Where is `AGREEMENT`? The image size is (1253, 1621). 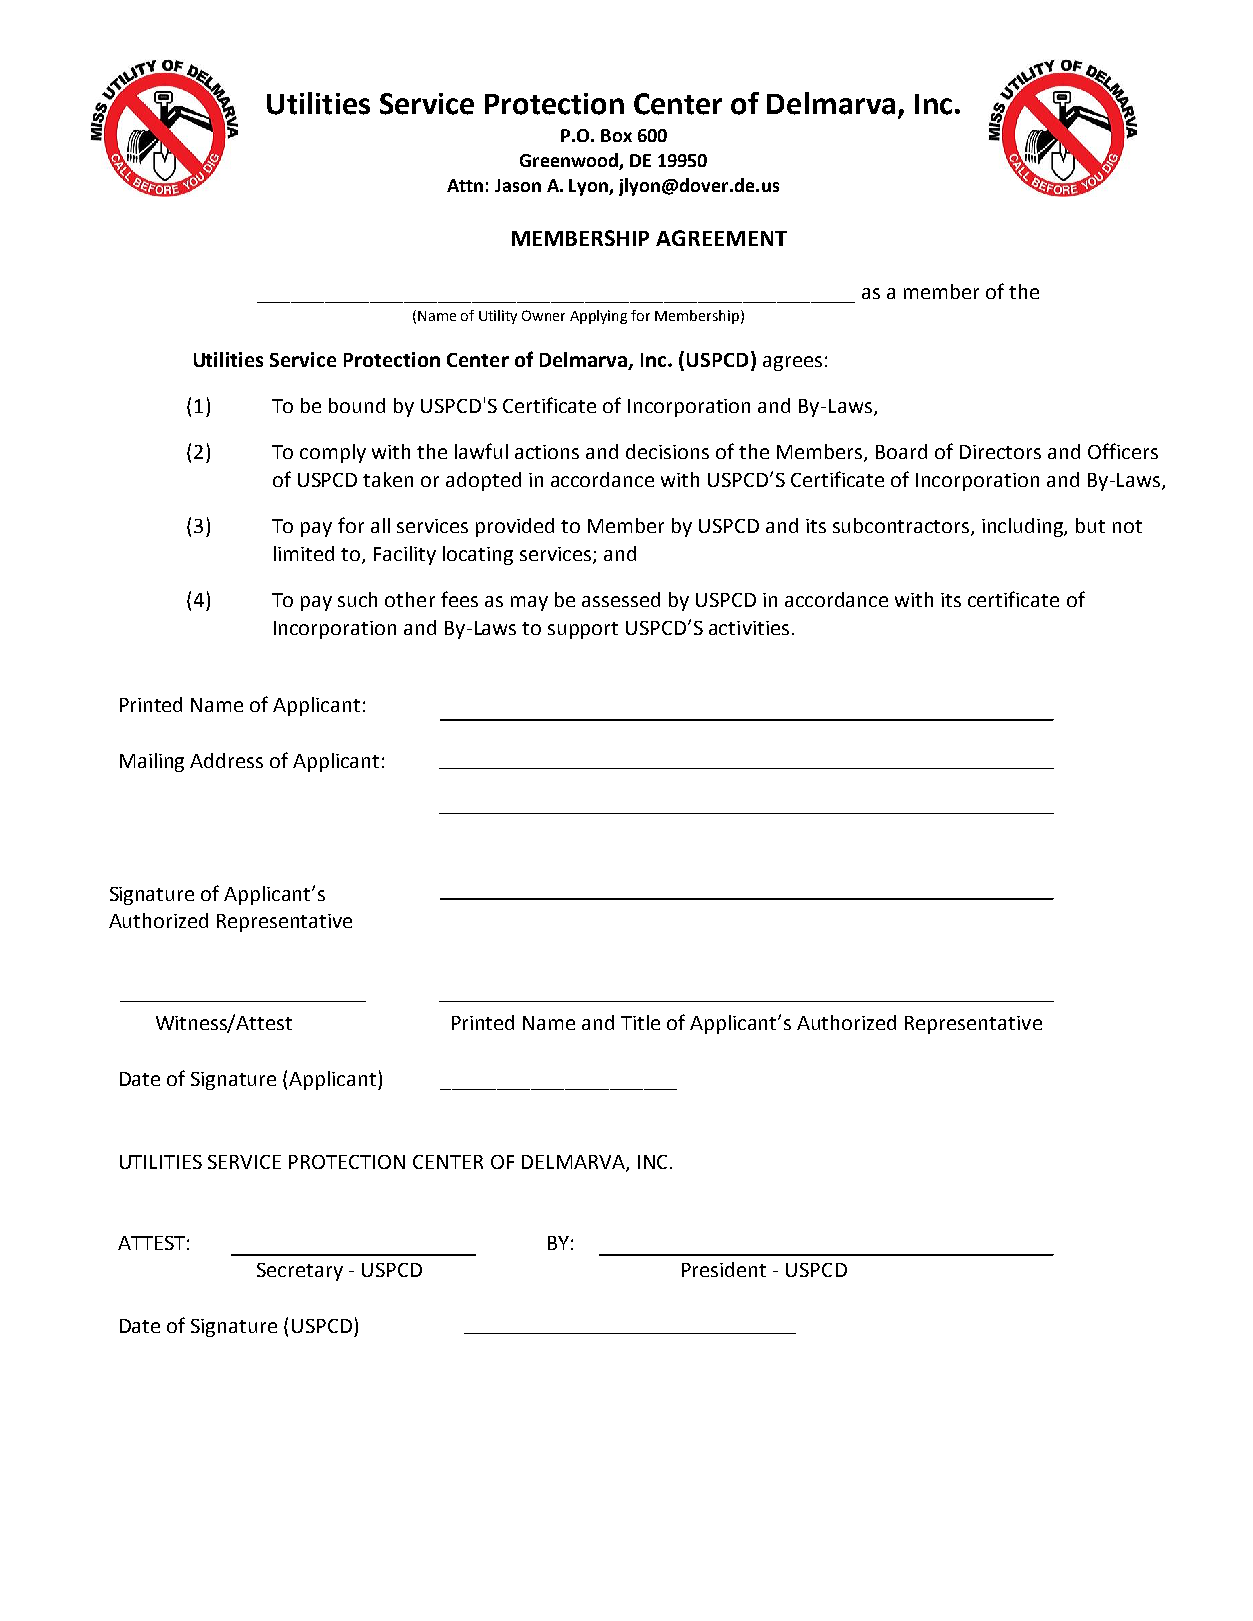 AGREEMENT is located at coordinates (721, 238).
